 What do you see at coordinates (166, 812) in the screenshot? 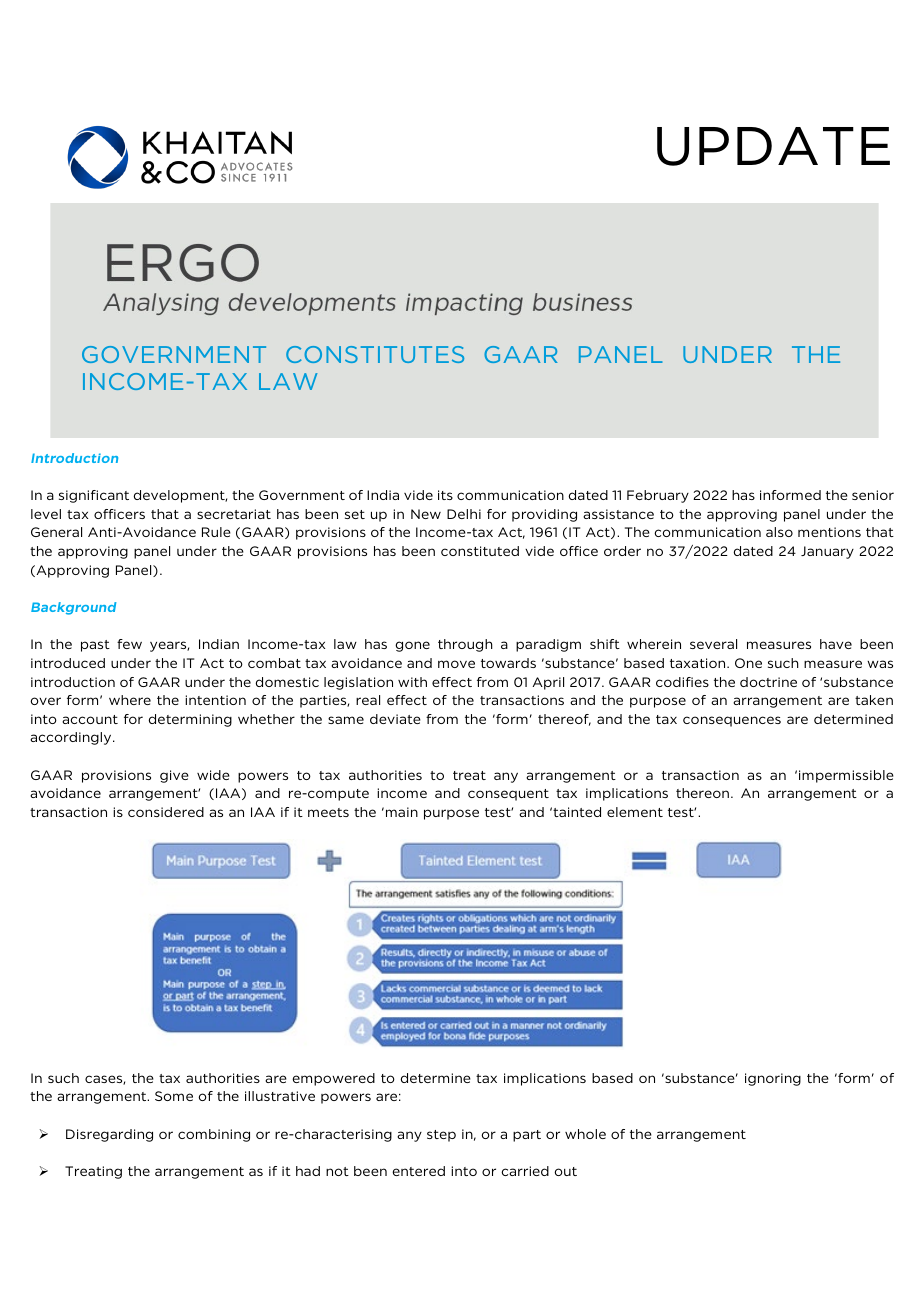
I see `considered` at bounding box center [166, 812].
